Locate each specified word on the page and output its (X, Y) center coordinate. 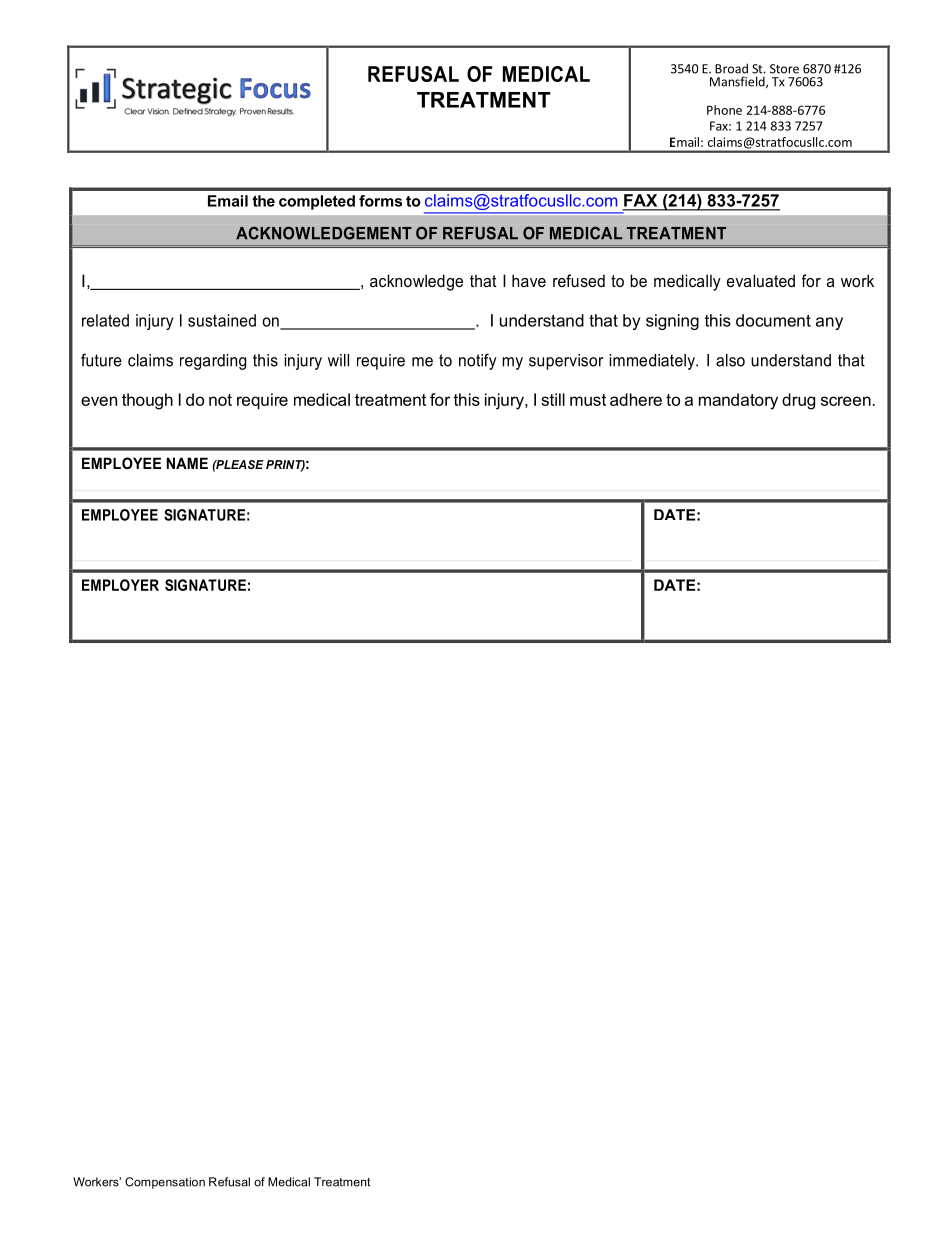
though (147, 401)
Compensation (165, 1183)
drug (798, 401)
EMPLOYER (120, 585)
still (553, 399)
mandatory (738, 401)
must (588, 400)
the (263, 201)
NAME (187, 463)
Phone (724, 110)
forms (380, 201)
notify (478, 361)
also (730, 360)
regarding (213, 362)
